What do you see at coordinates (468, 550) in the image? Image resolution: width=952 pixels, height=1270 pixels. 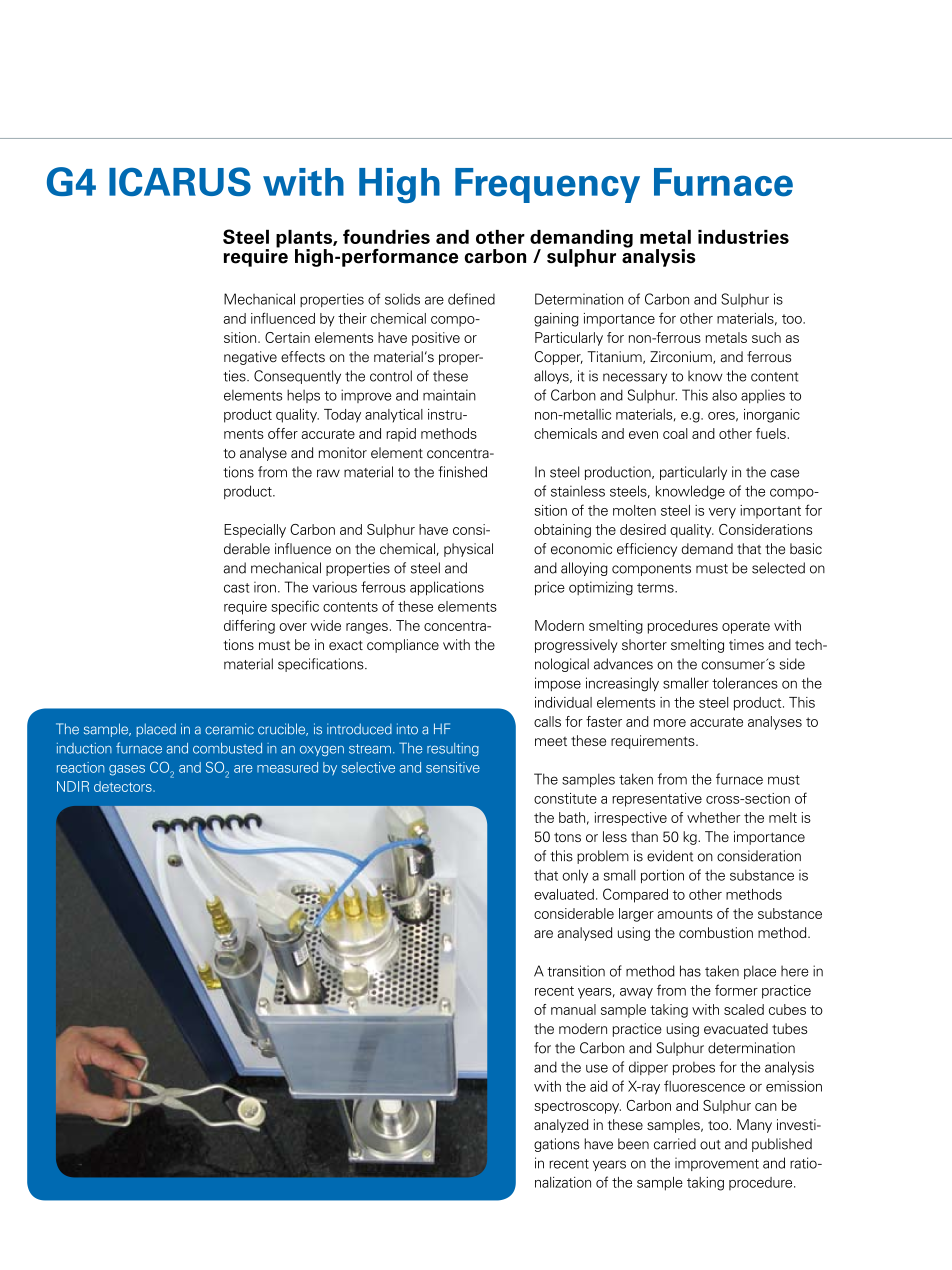 I see `physical` at bounding box center [468, 550].
